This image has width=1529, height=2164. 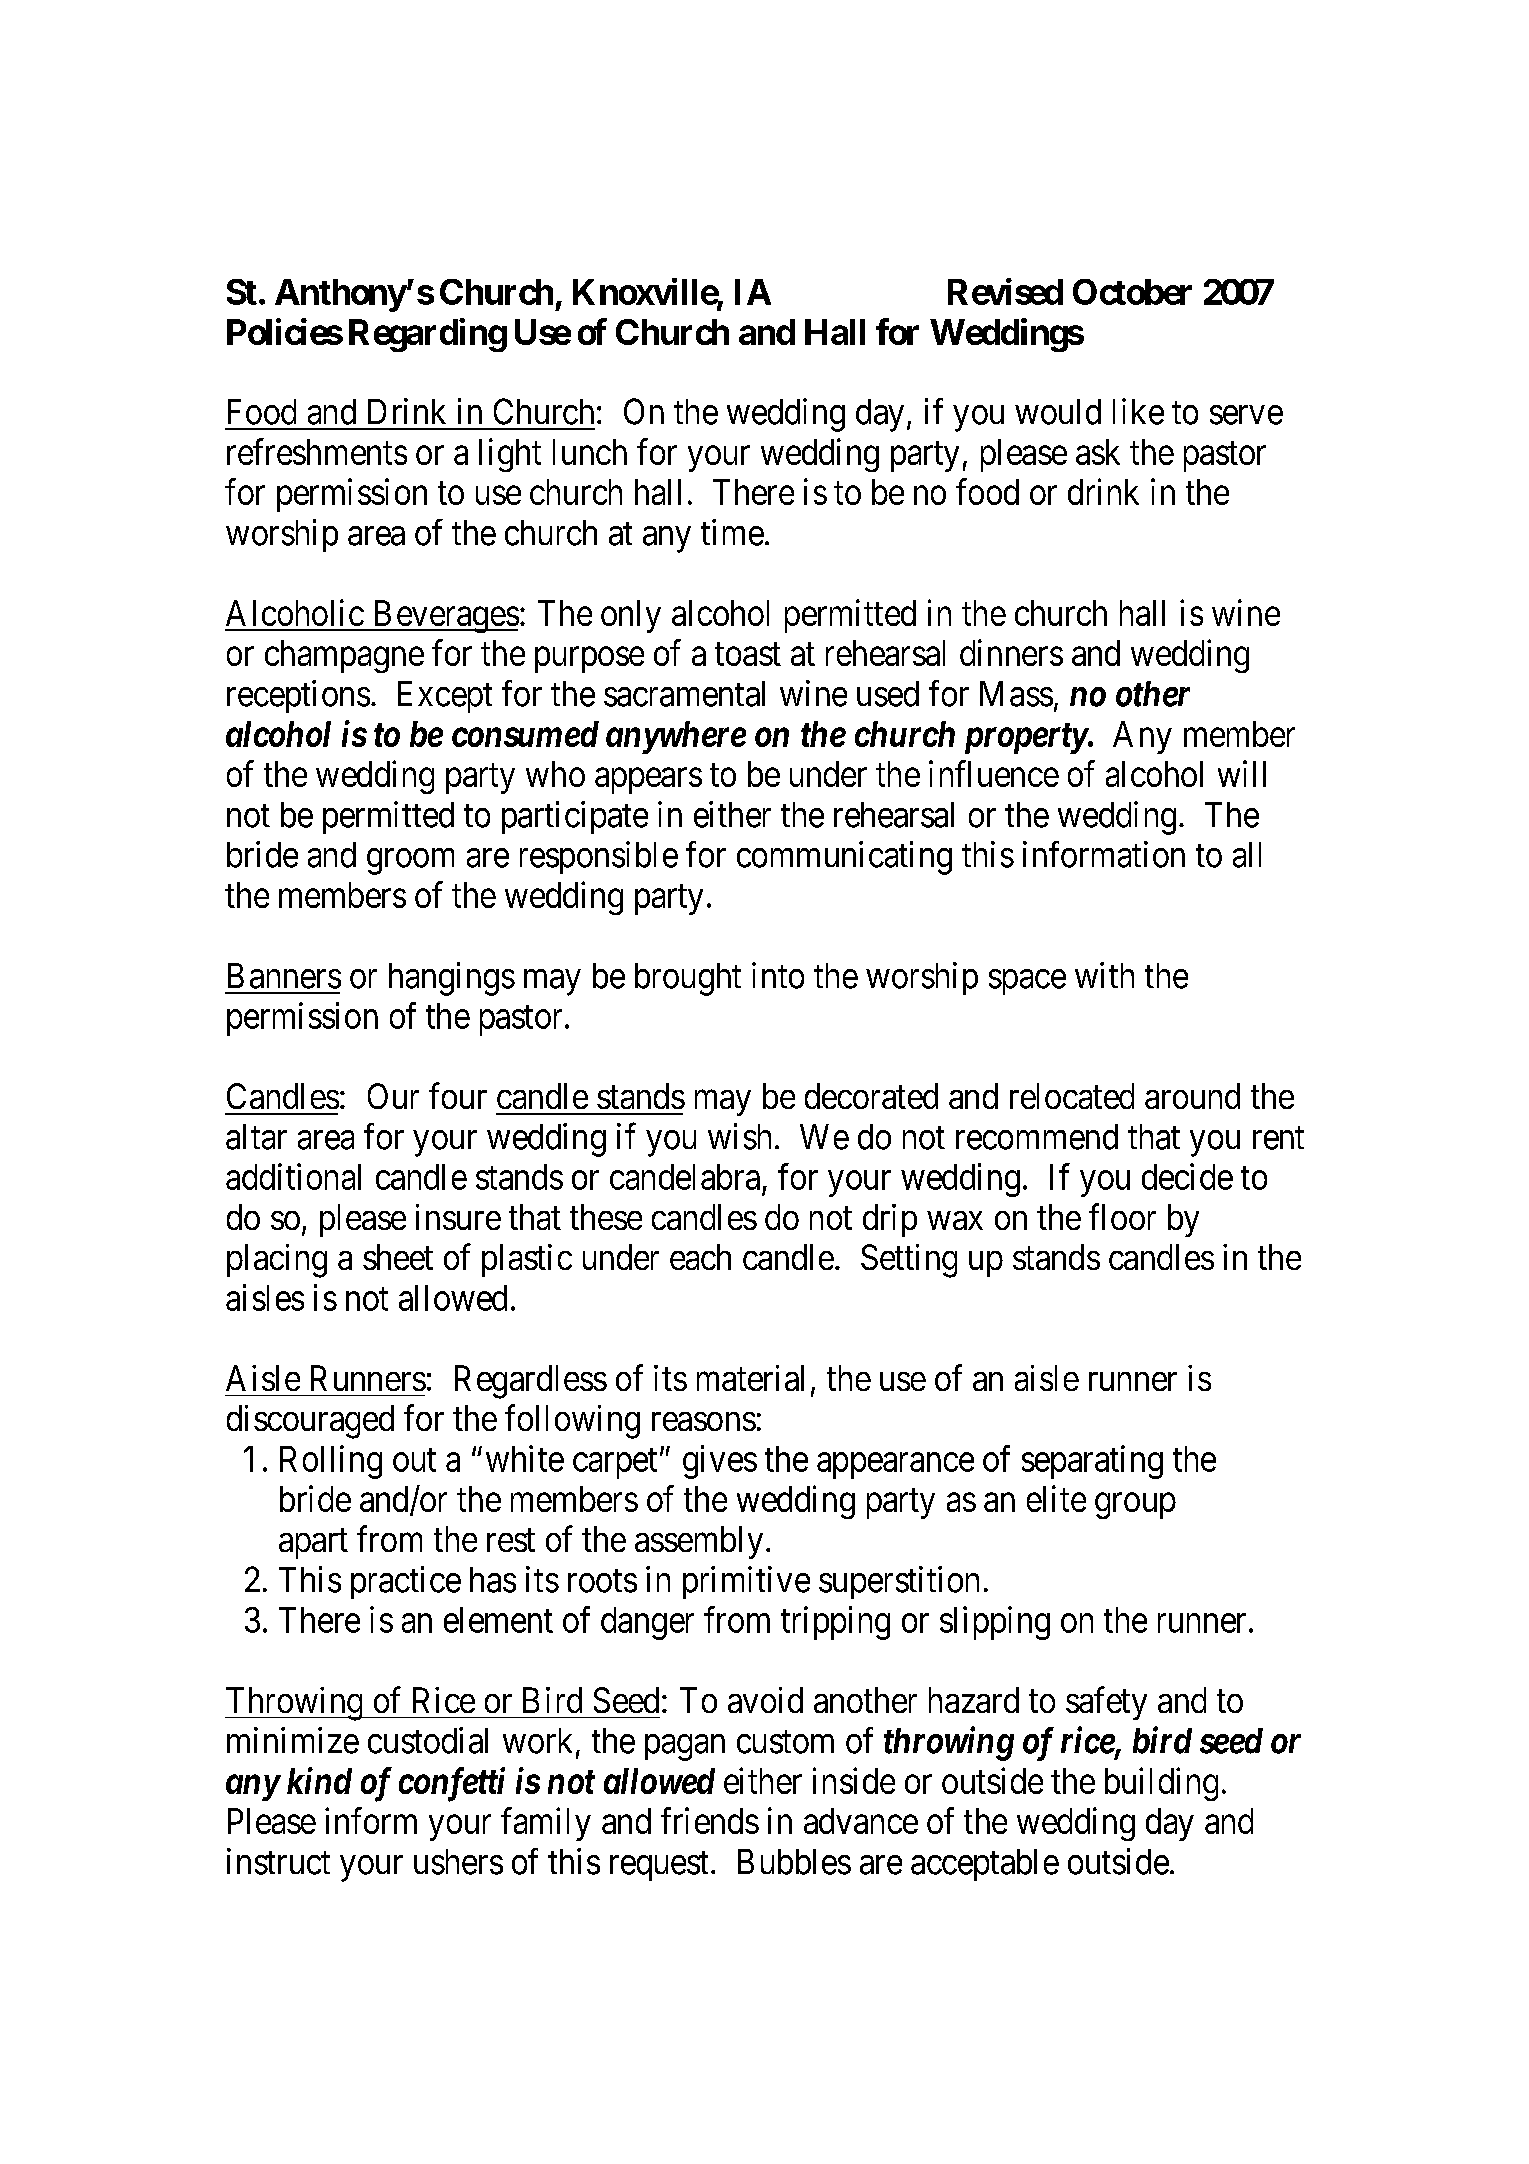 I want to click on October, so click(x=1132, y=292).
